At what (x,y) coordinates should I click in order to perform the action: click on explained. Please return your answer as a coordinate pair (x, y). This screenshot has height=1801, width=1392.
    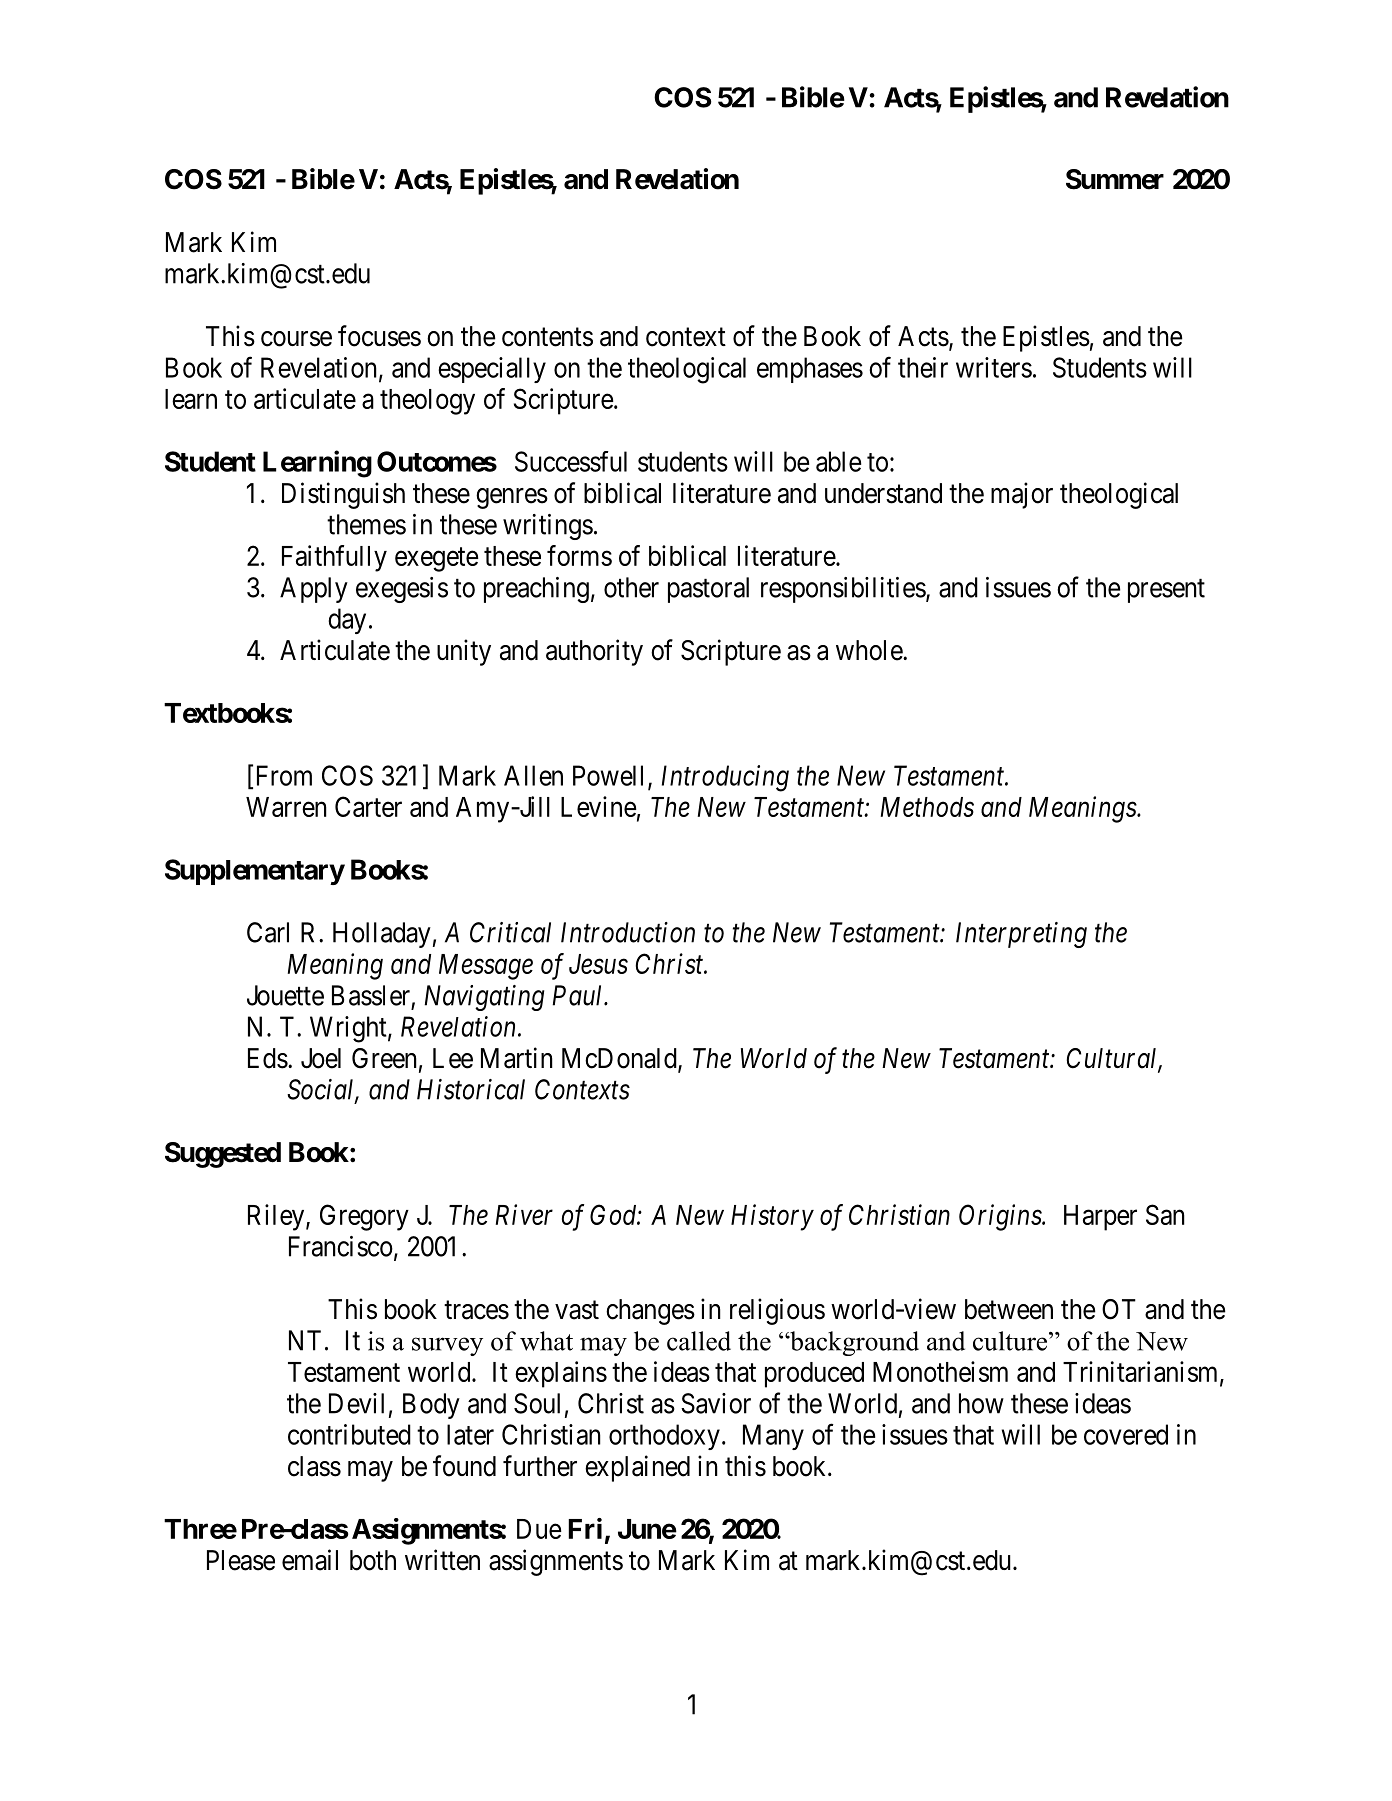
    Looking at the image, I should click on (637, 1468).
